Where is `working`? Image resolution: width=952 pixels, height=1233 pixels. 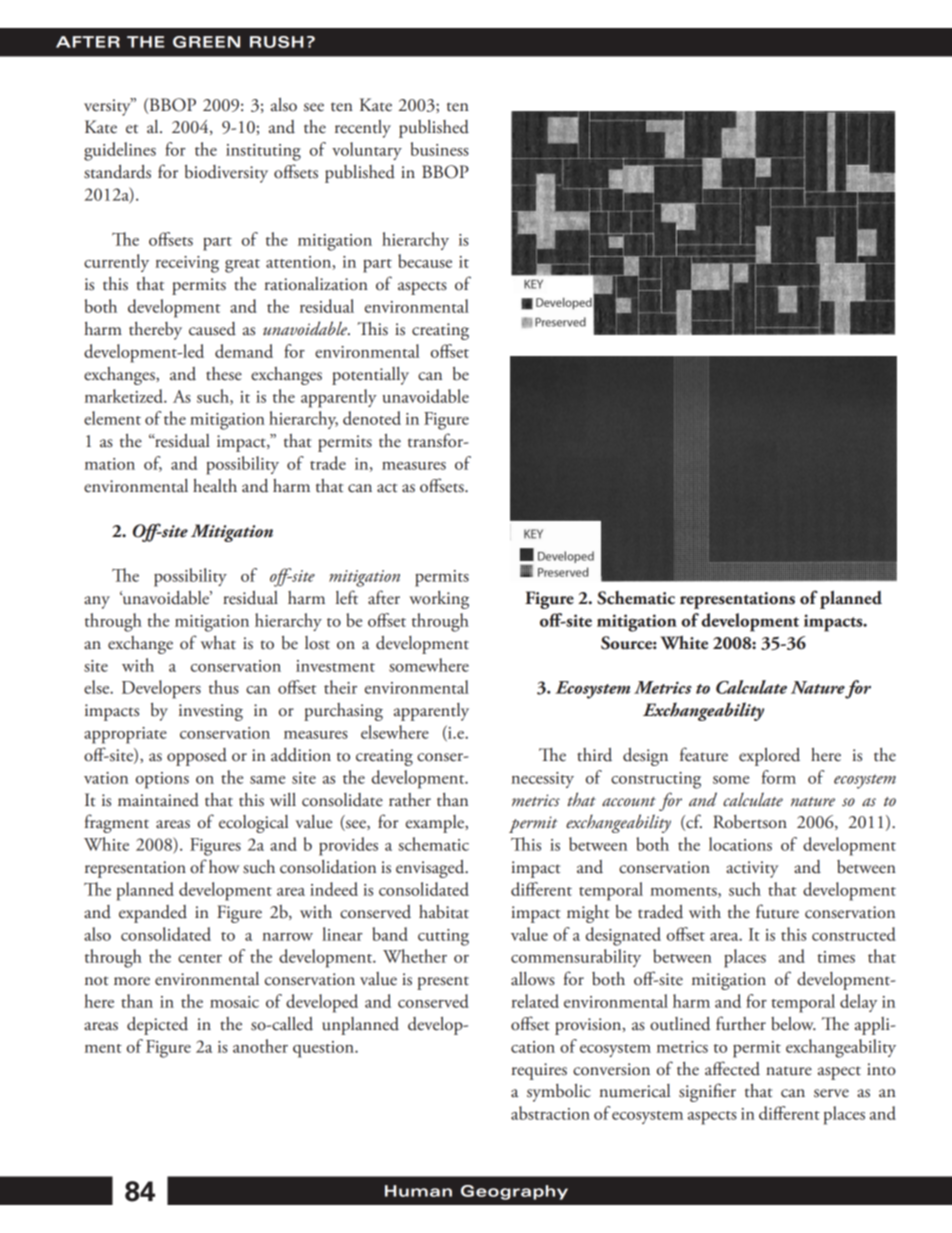 working is located at coordinates (439, 600).
